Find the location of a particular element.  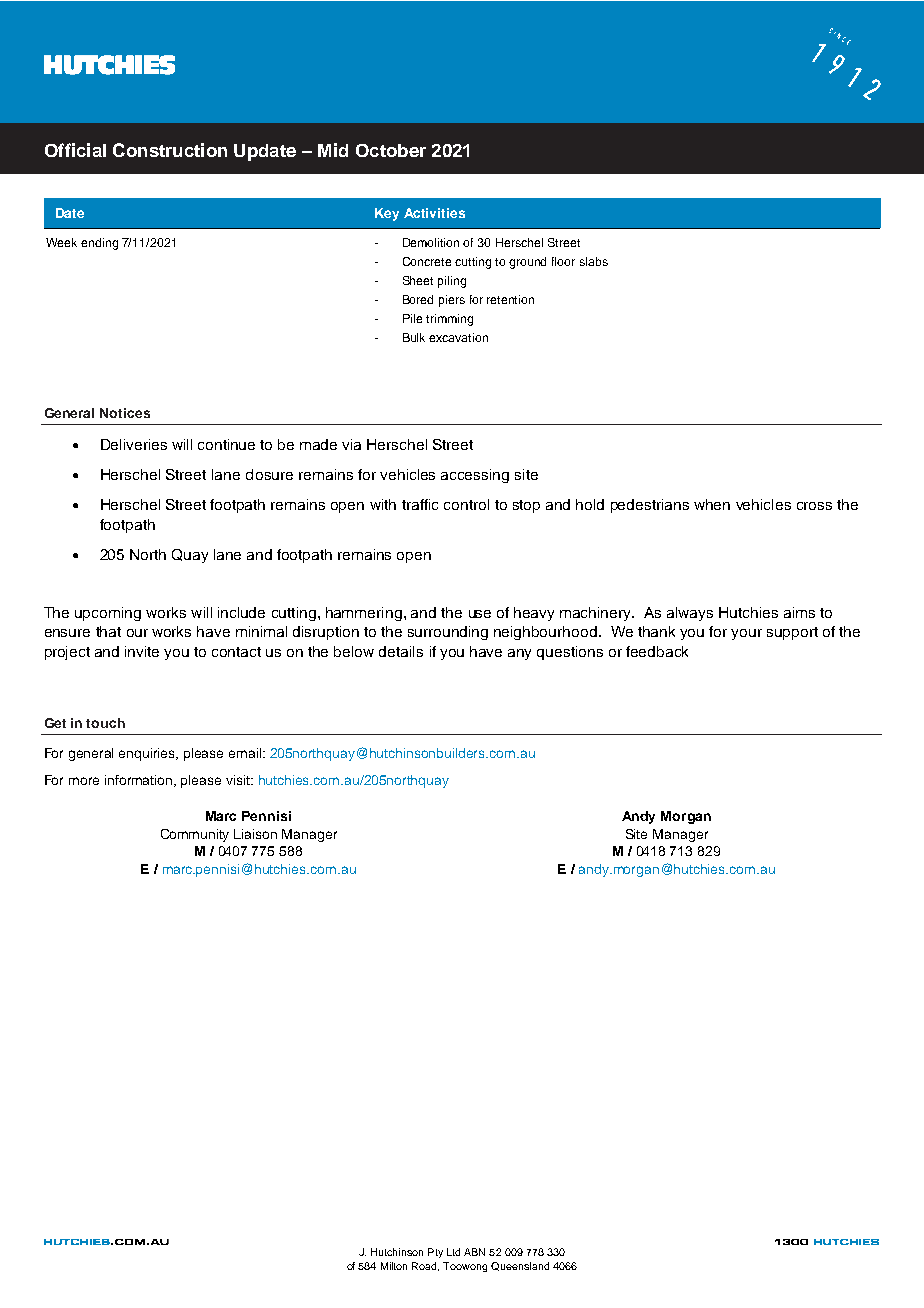

Pty is located at coordinates (435, 1253).
